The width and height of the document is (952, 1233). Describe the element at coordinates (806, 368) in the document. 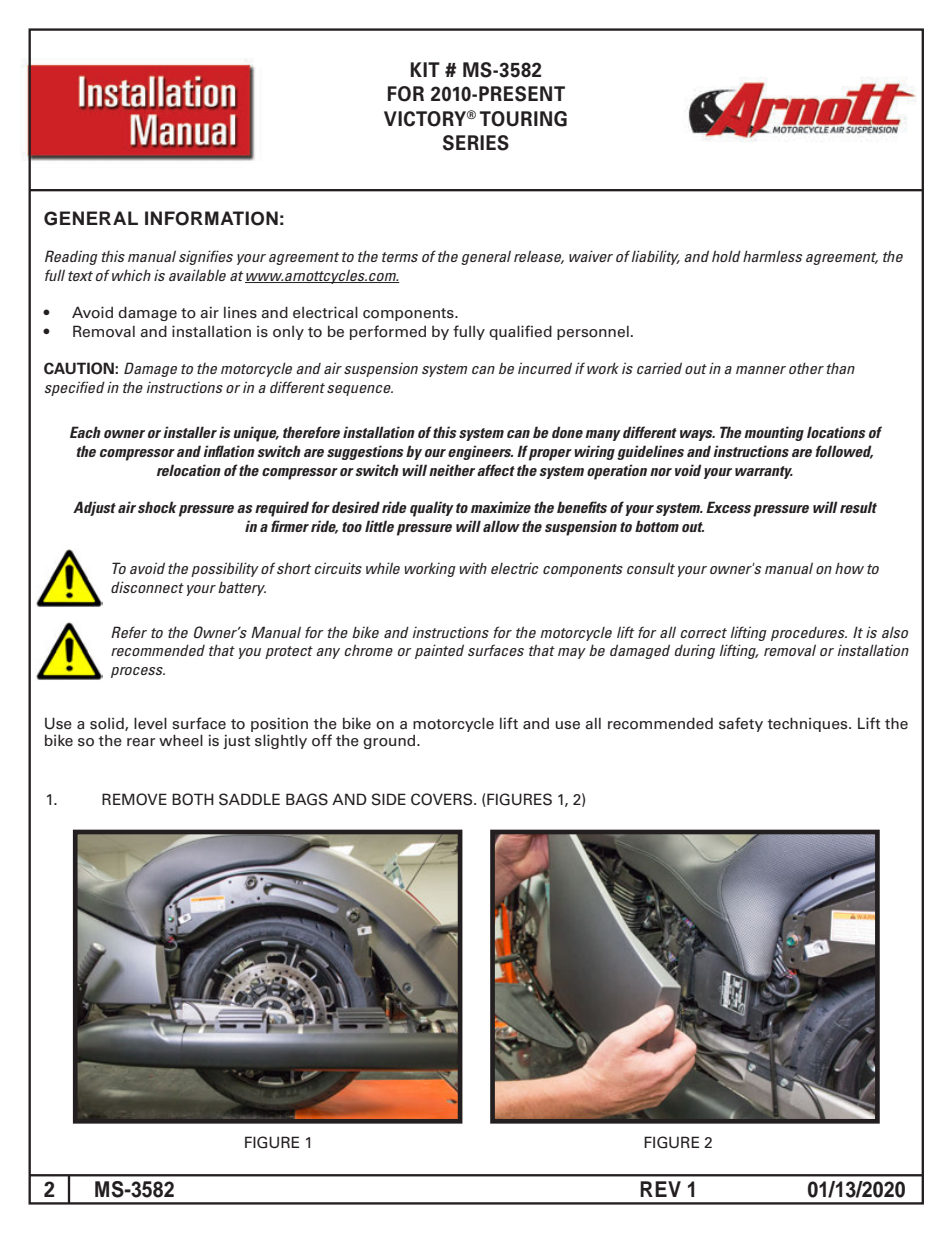

I see `other` at that location.
